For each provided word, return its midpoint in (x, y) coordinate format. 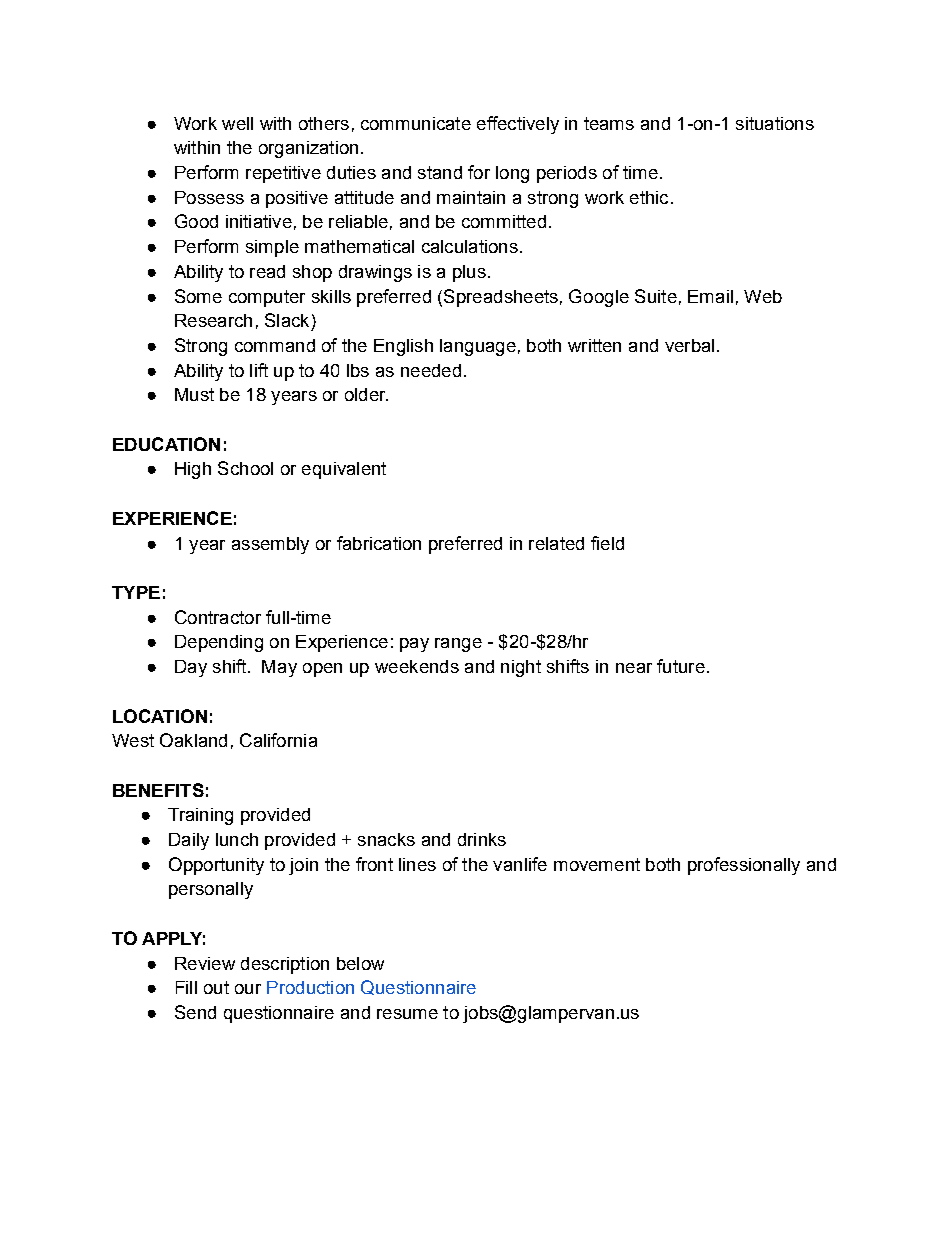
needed (431, 370)
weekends (417, 666)
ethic (649, 197)
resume (407, 1014)
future (681, 666)
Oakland (193, 740)
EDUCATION (166, 444)
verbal (689, 345)
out (216, 987)
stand (440, 172)
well (237, 123)
